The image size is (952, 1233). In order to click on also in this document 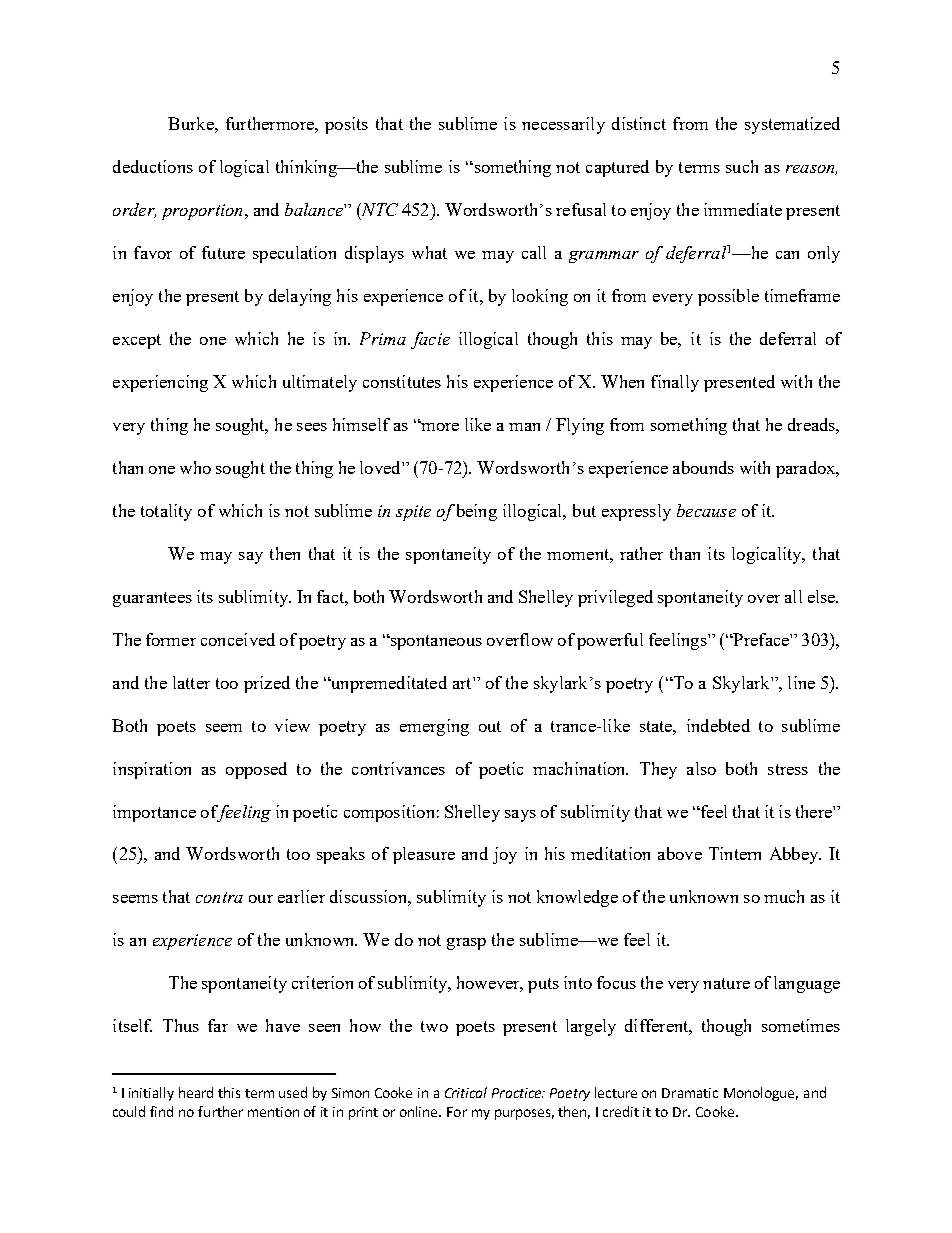, I will do `click(701, 768)`.
